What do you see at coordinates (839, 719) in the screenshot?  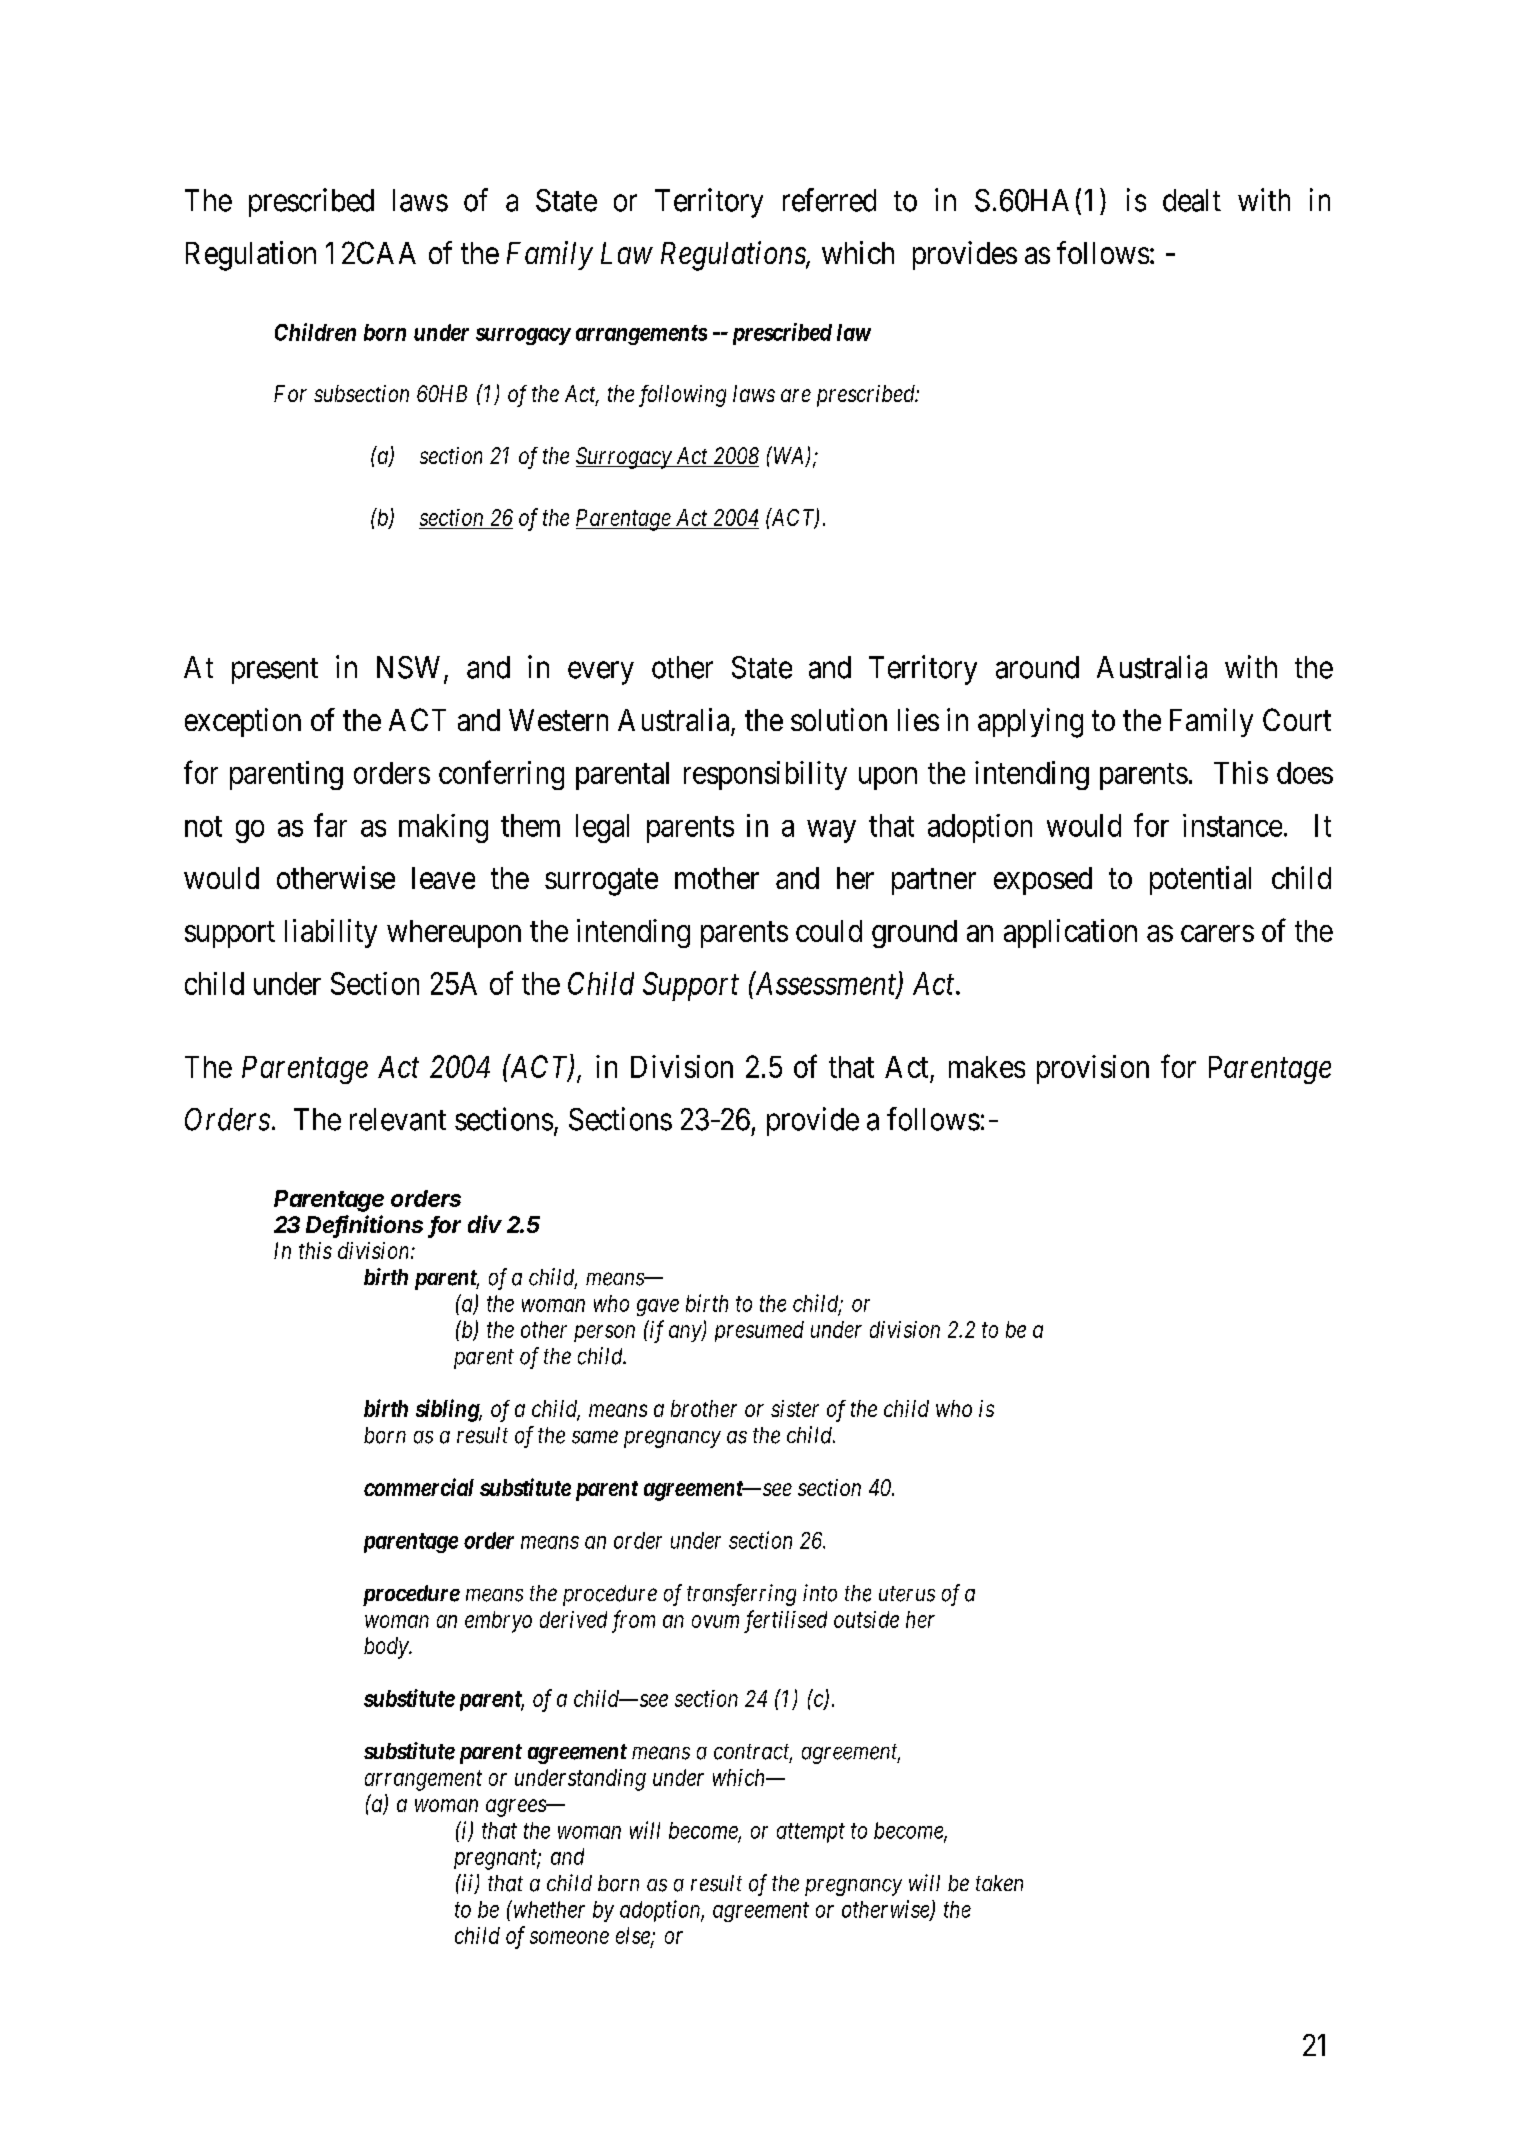 I see `solution` at bounding box center [839, 719].
